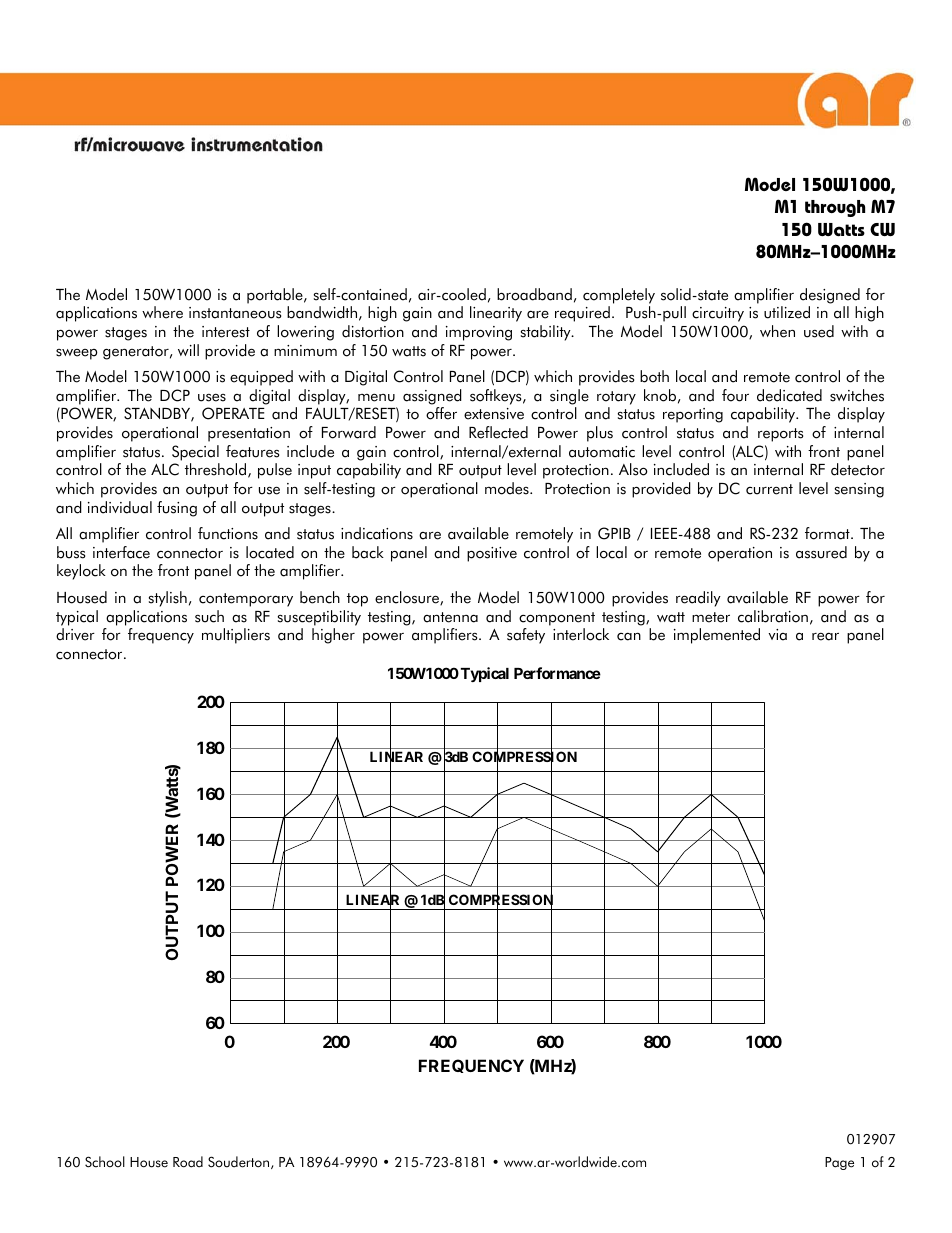  Describe the element at coordinates (236, 636) in the screenshot. I see `multipliers` at that location.
